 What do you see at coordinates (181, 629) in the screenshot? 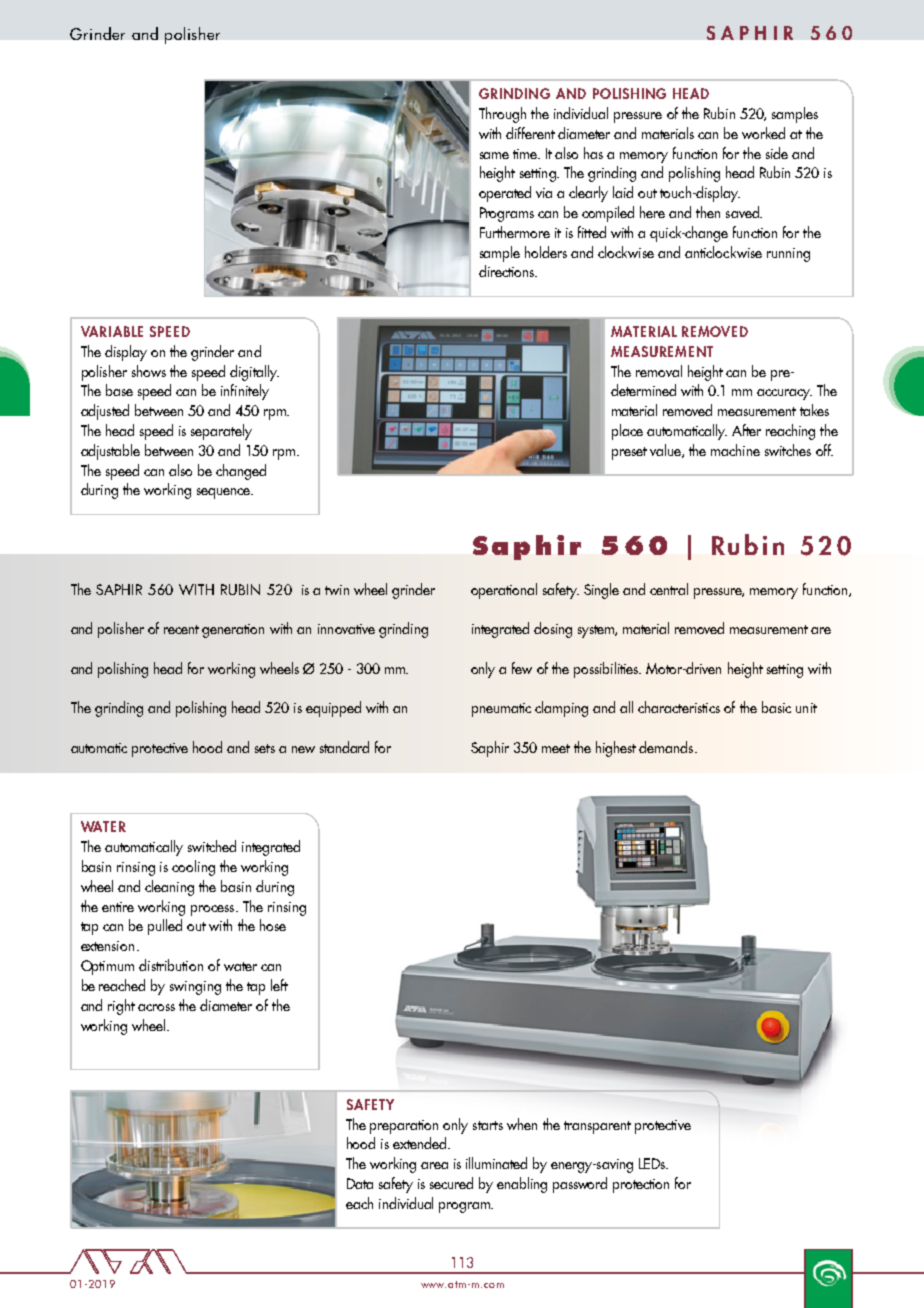
I see `recent` at bounding box center [181, 629].
